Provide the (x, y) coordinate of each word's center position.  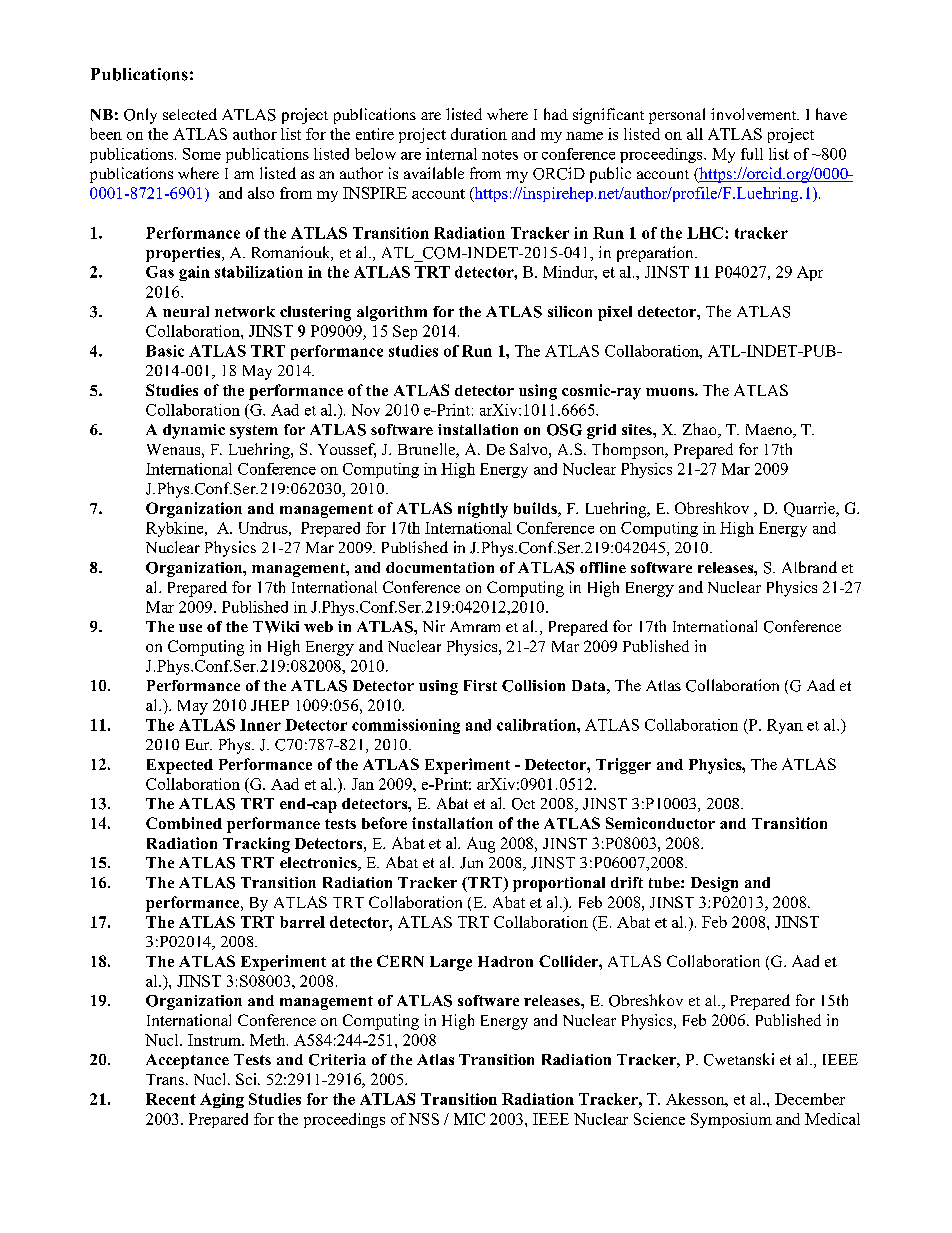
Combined (184, 823)
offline (603, 567)
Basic (165, 351)
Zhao (701, 430)
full (752, 154)
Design (714, 884)
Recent (171, 1099)
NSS (424, 1119)
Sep (405, 332)
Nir (434, 626)
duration (479, 134)
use (190, 628)
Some (202, 154)
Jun (471, 863)
